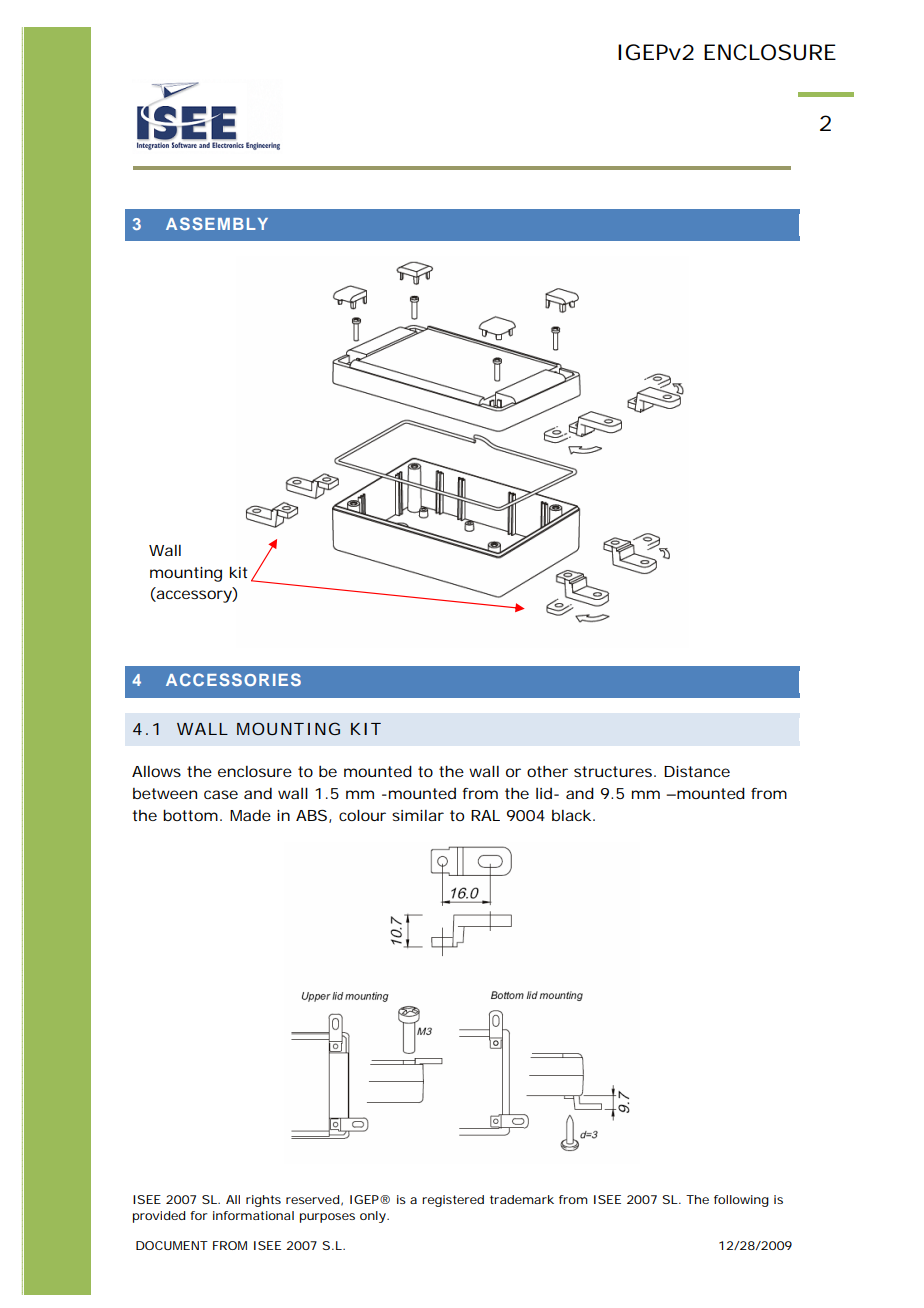  Describe the element at coordinates (741, 1201) in the screenshot. I see `following` at that location.
